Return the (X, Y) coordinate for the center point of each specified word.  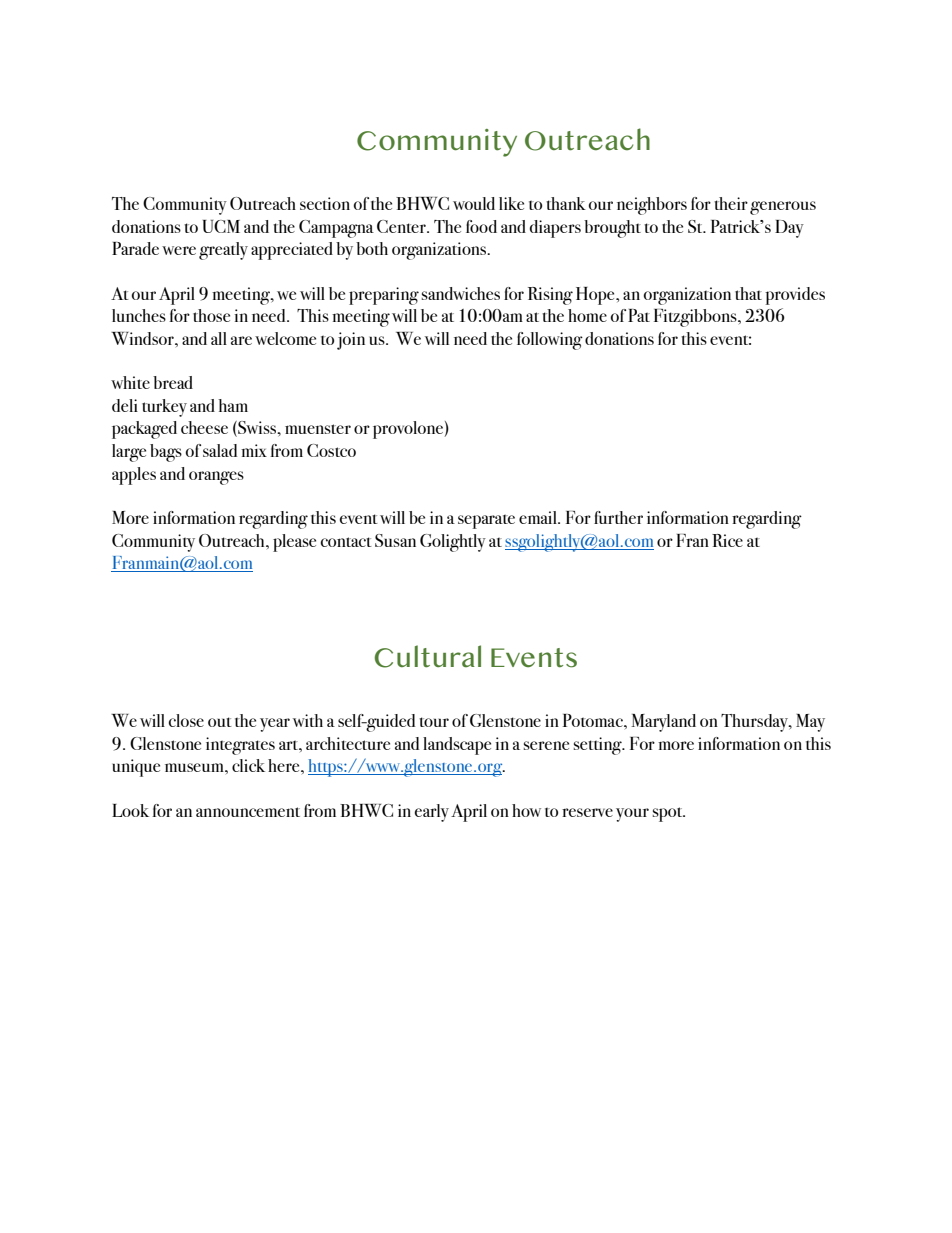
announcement (248, 812)
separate (486, 521)
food (481, 226)
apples (134, 476)
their (731, 203)
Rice (727, 540)
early (432, 813)
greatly (223, 251)
